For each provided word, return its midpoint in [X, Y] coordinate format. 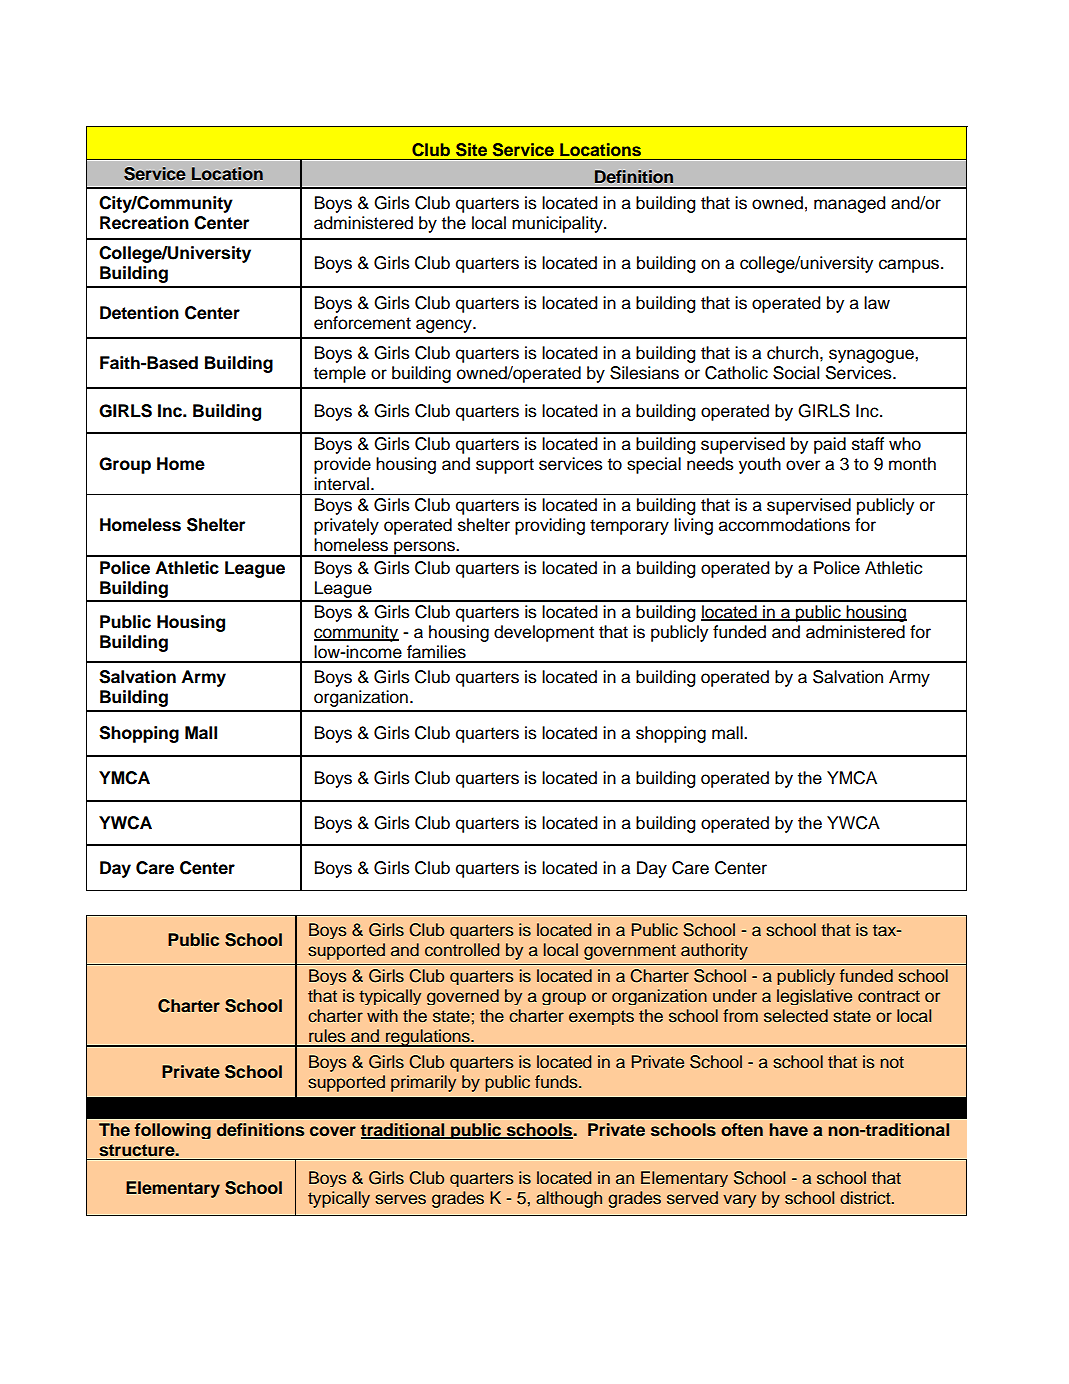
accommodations [784, 525]
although [569, 1199]
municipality [558, 224]
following [173, 1131]
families [436, 652]
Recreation [144, 223]
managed [849, 204]
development [544, 633]
